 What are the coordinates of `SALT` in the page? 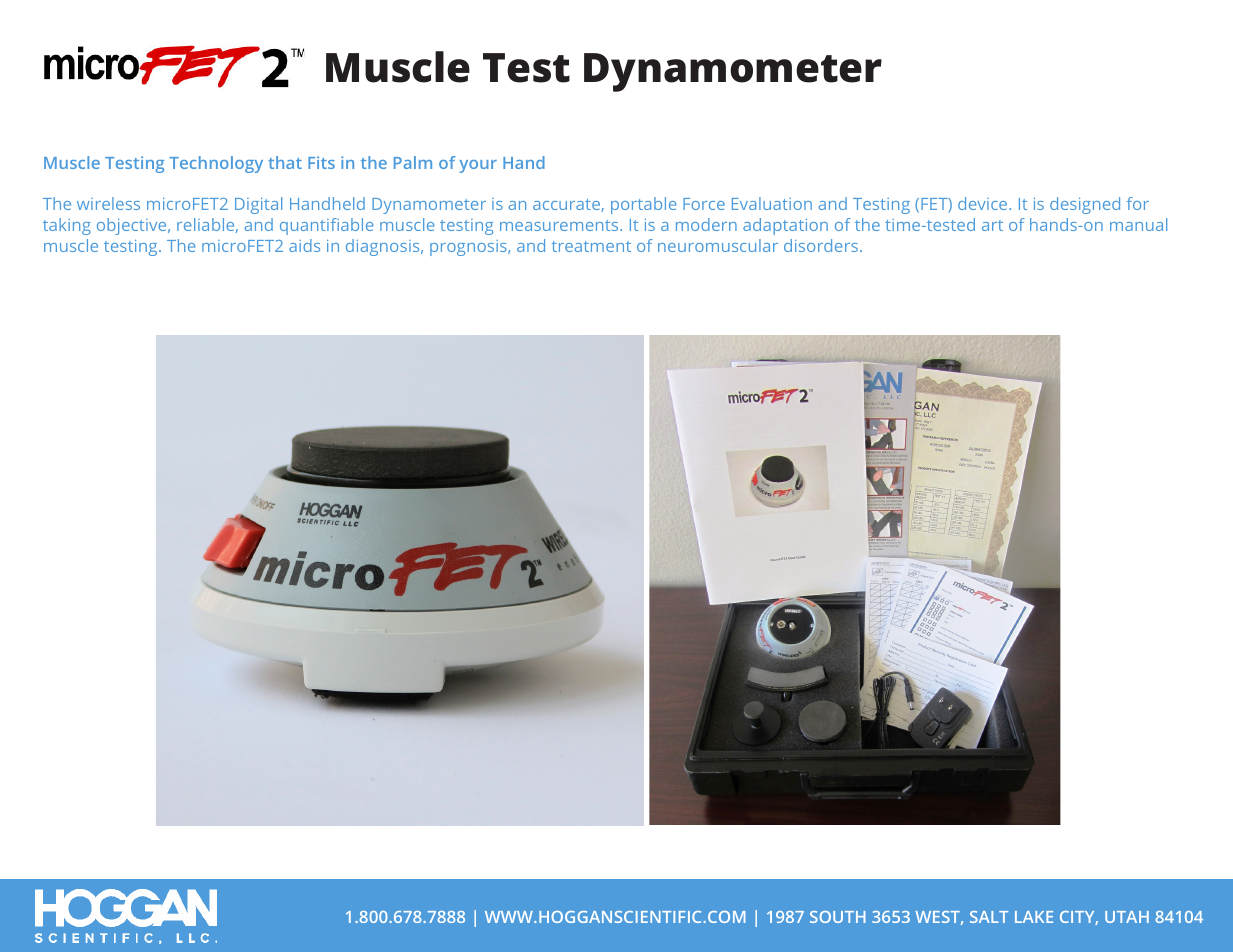 It's located at (989, 917).
